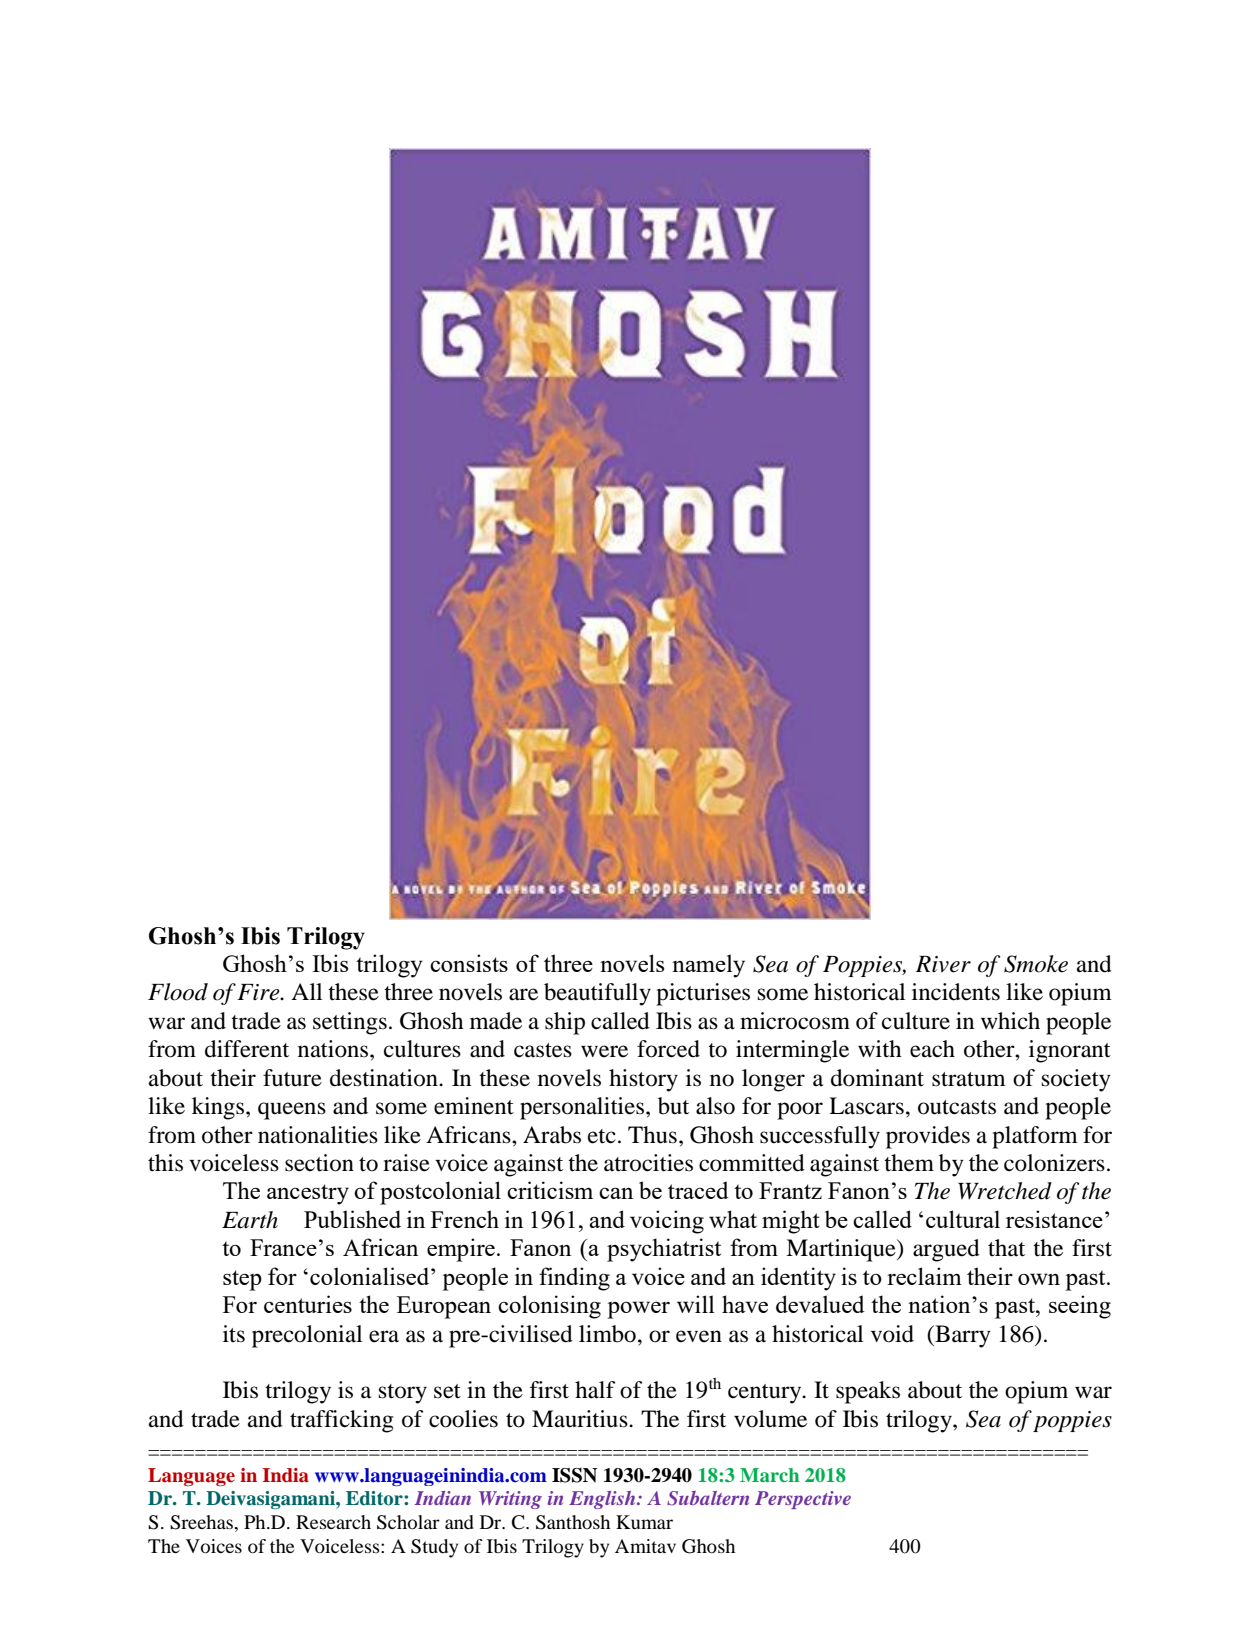 The width and height of the image is (1260, 1631). Describe the element at coordinates (956, 992) in the image. I see `incidents` at that location.
